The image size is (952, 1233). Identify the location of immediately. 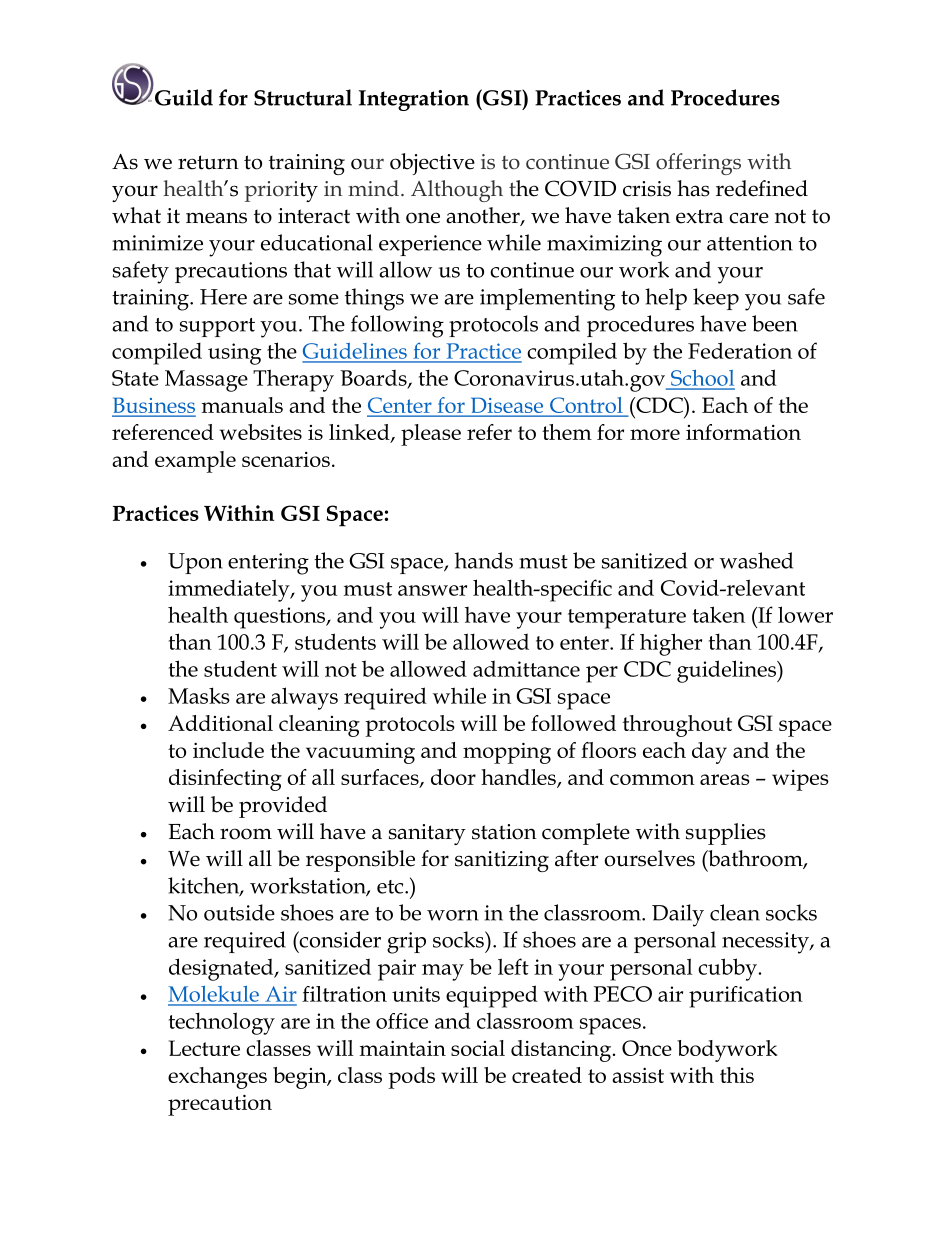
(230, 590).
